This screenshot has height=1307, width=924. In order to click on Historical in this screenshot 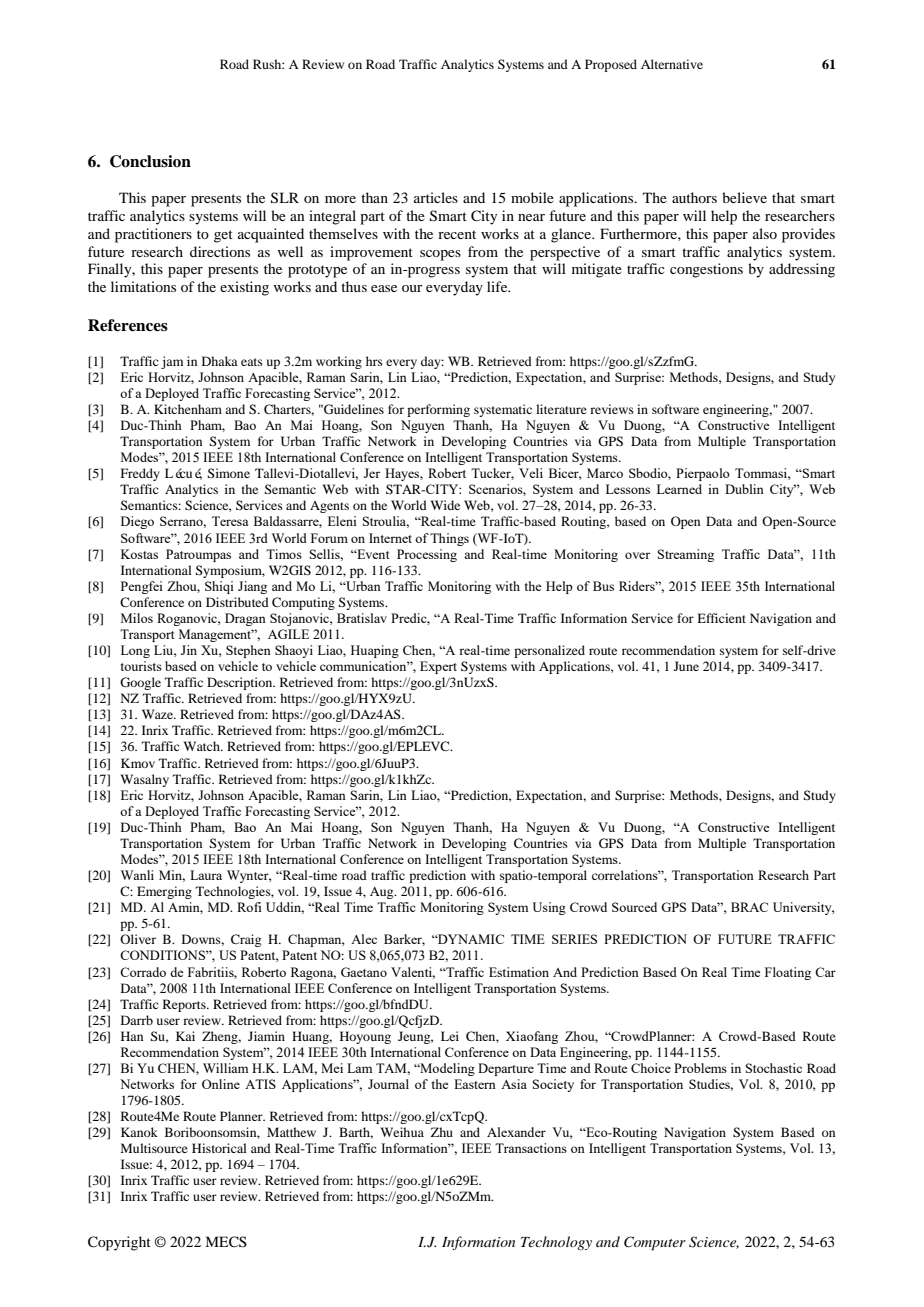, I will do `click(219, 1148)`.
